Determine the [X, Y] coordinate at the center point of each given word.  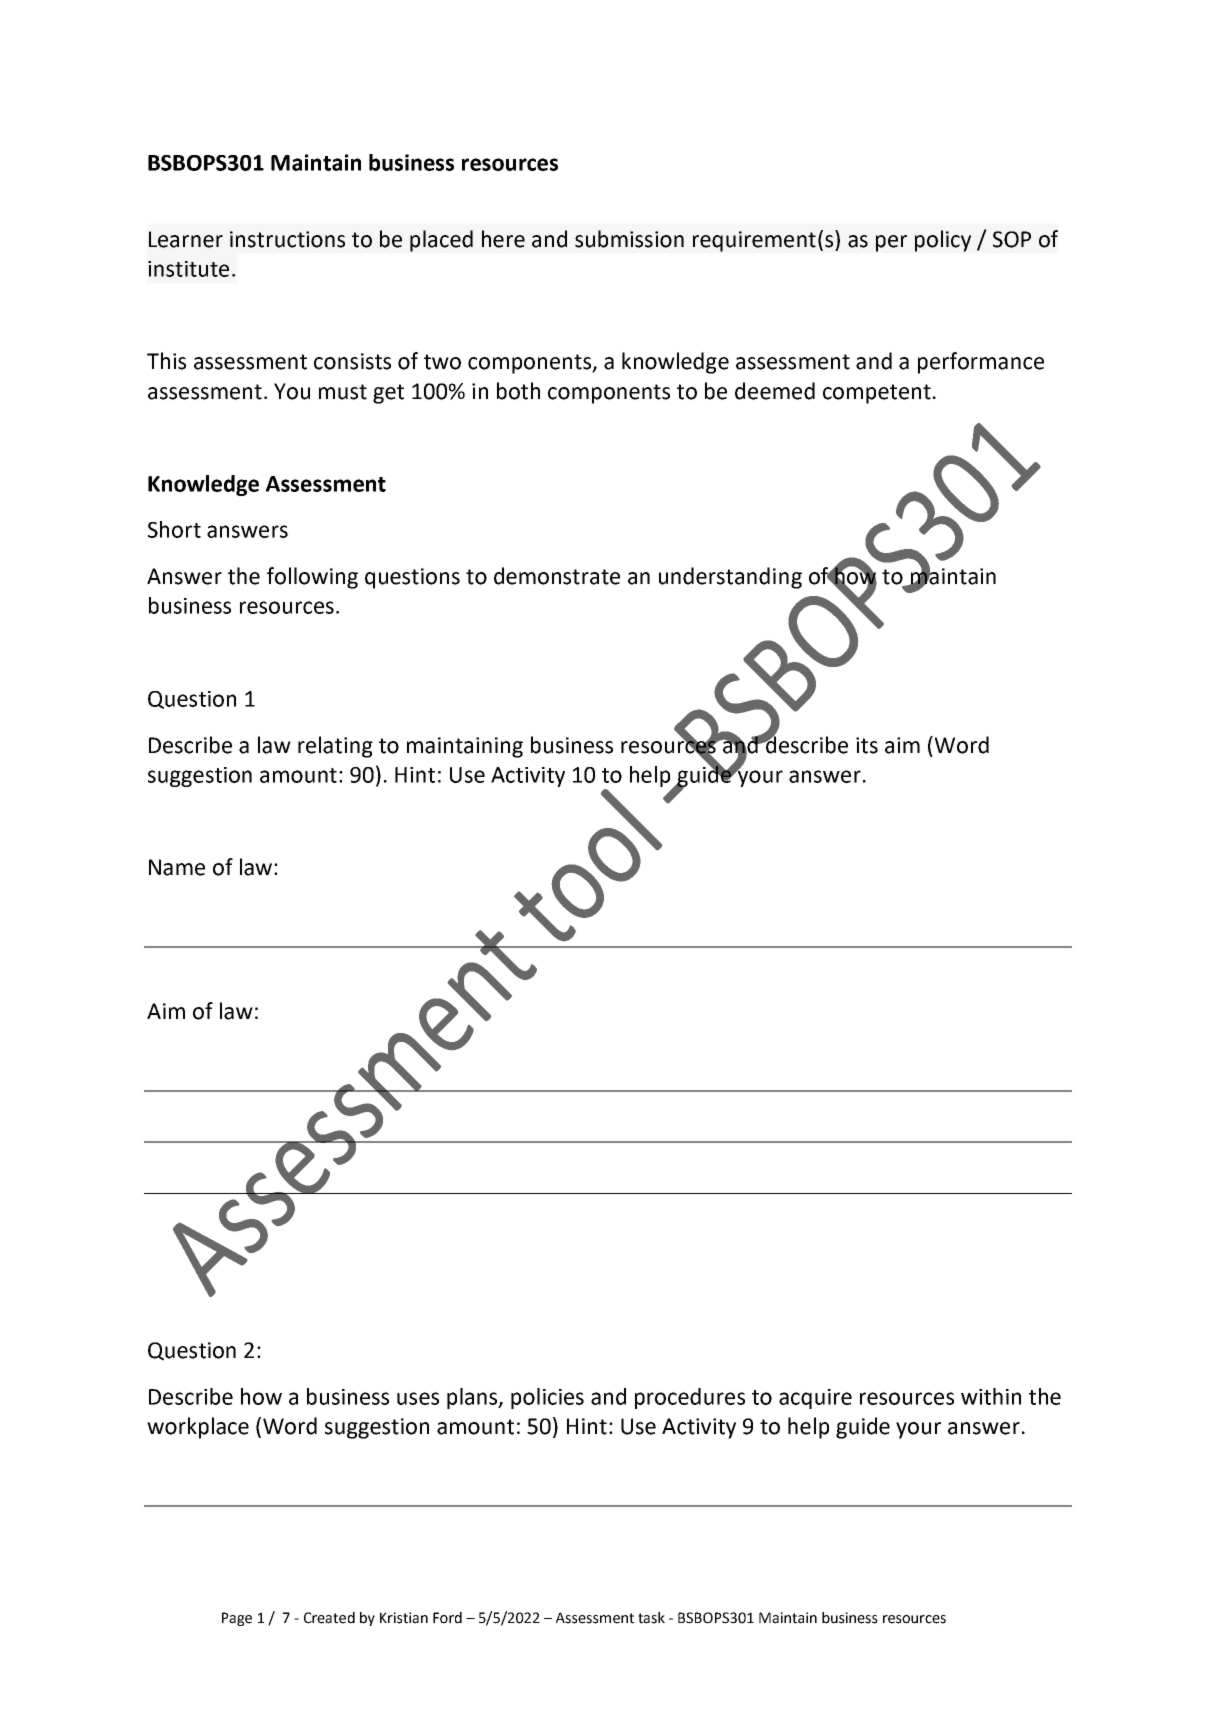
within [991, 1396]
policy [943, 241]
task [651, 1618]
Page [237, 1619]
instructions [287, 239]
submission [629, 239]
